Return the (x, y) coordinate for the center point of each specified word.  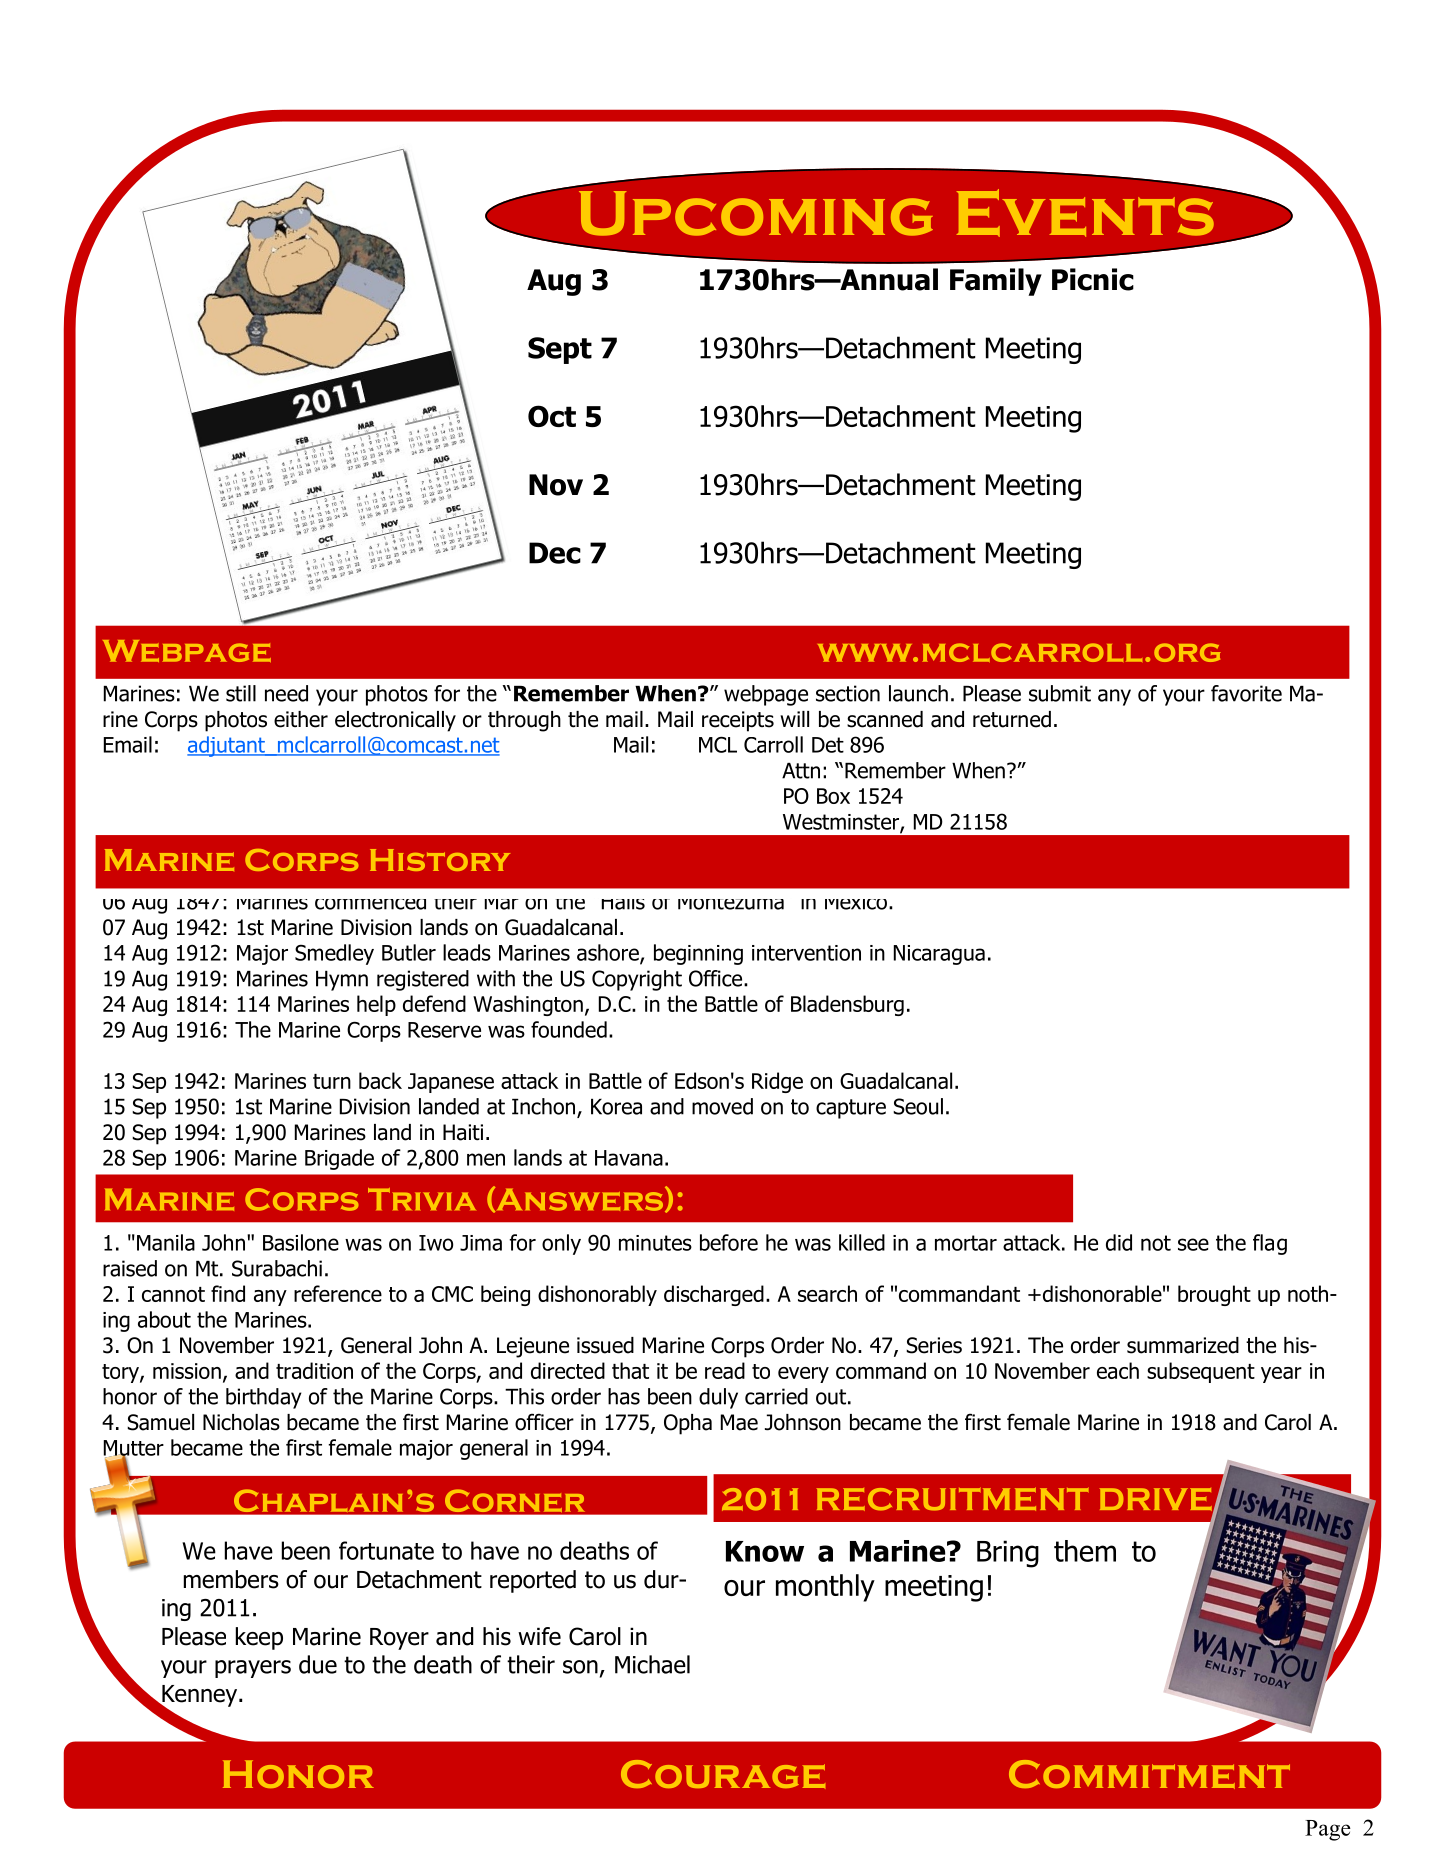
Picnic (1093, 279)
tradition (314, 1370)
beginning (698, 954)
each (1118, 1370)
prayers (253, 1669)
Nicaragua (939, 955)
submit (1060, 693)
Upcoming (756, 213)
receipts (738, 721)
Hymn (342, 981)
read (725, 1370)
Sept (560, 350)
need (286, 693)
